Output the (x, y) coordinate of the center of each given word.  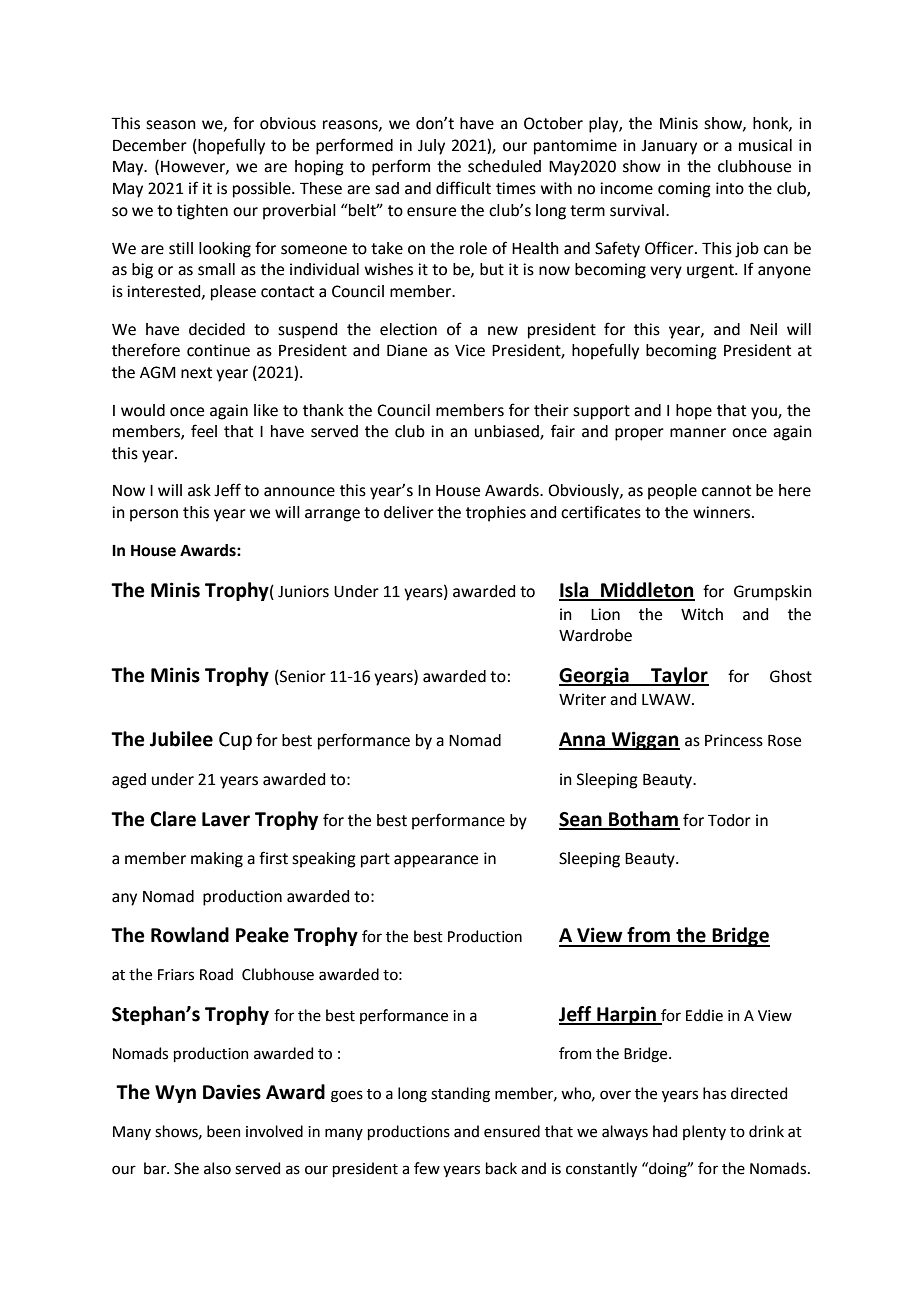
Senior (302, 677)
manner (698, 433)
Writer (582, 699)
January (669, 147)
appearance (436, 861)
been (224, 1131)
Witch (702, 614)
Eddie (704, 1015)
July (431, 147)
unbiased (508, 432)
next (196, 373)
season (171, 125)
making (217, 860)
